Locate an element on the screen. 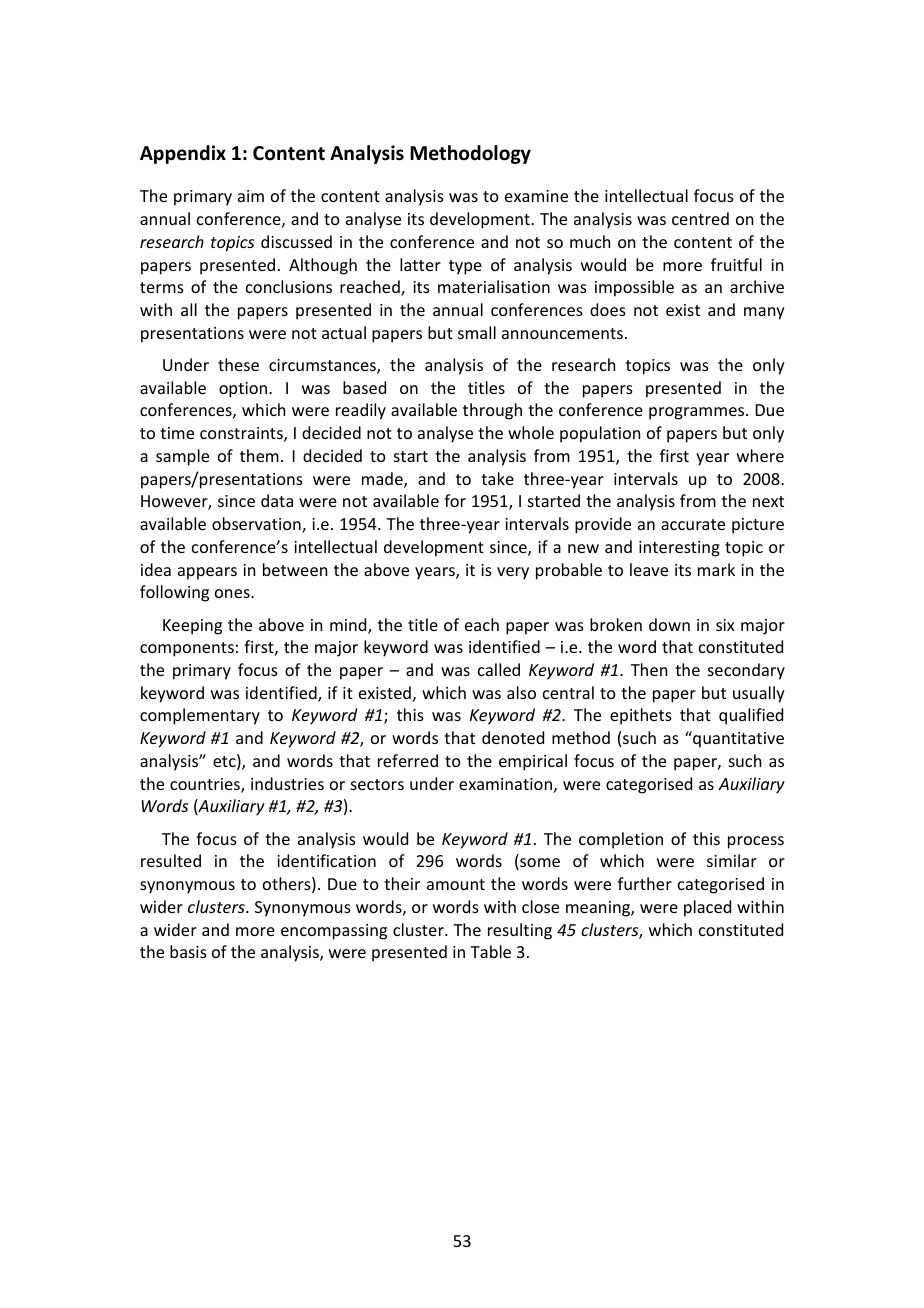 The width and height of the screenshot is (924, 1308). aim is located at coordinates (251, 196).
